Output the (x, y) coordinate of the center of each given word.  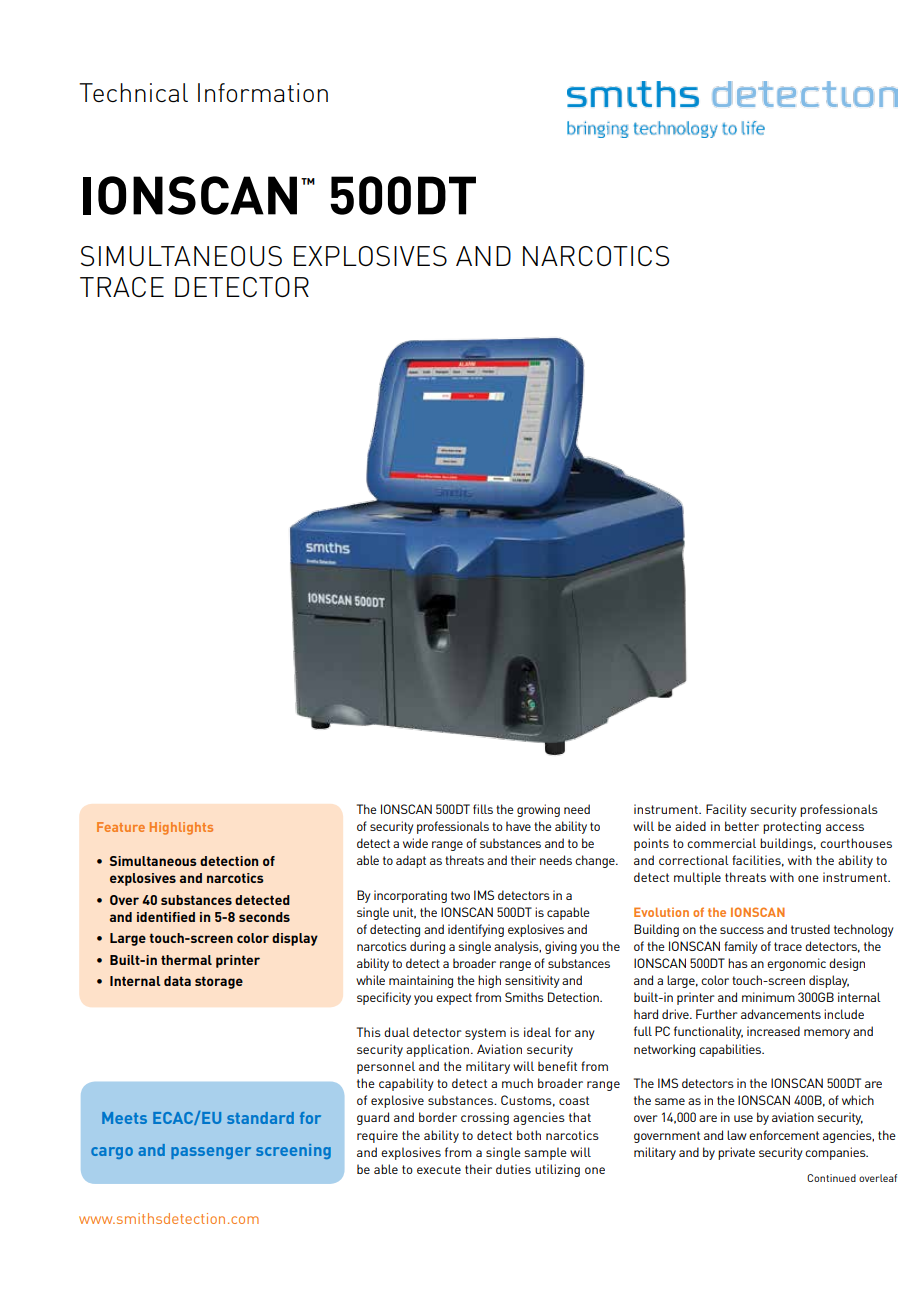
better (742, 826)
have (518, 826)
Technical (133, 92)
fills (483, 809)
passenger (211, 1153)
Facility (726, 810)
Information (263, 92)
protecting (792, 827)
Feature (121, 827)
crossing (485, 1118)
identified (166, 917)
